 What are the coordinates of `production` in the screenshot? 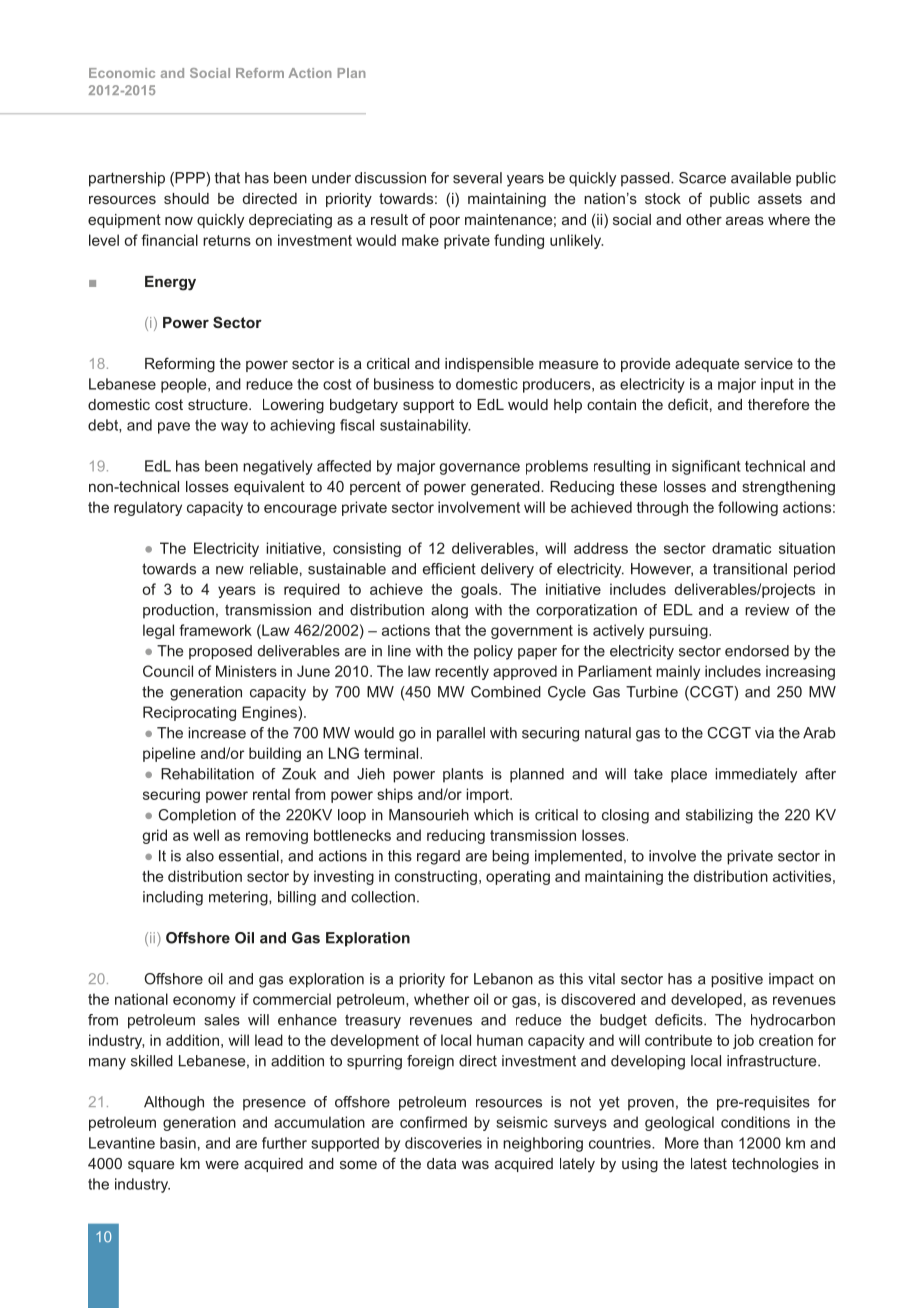 It's located at (178, 611).
